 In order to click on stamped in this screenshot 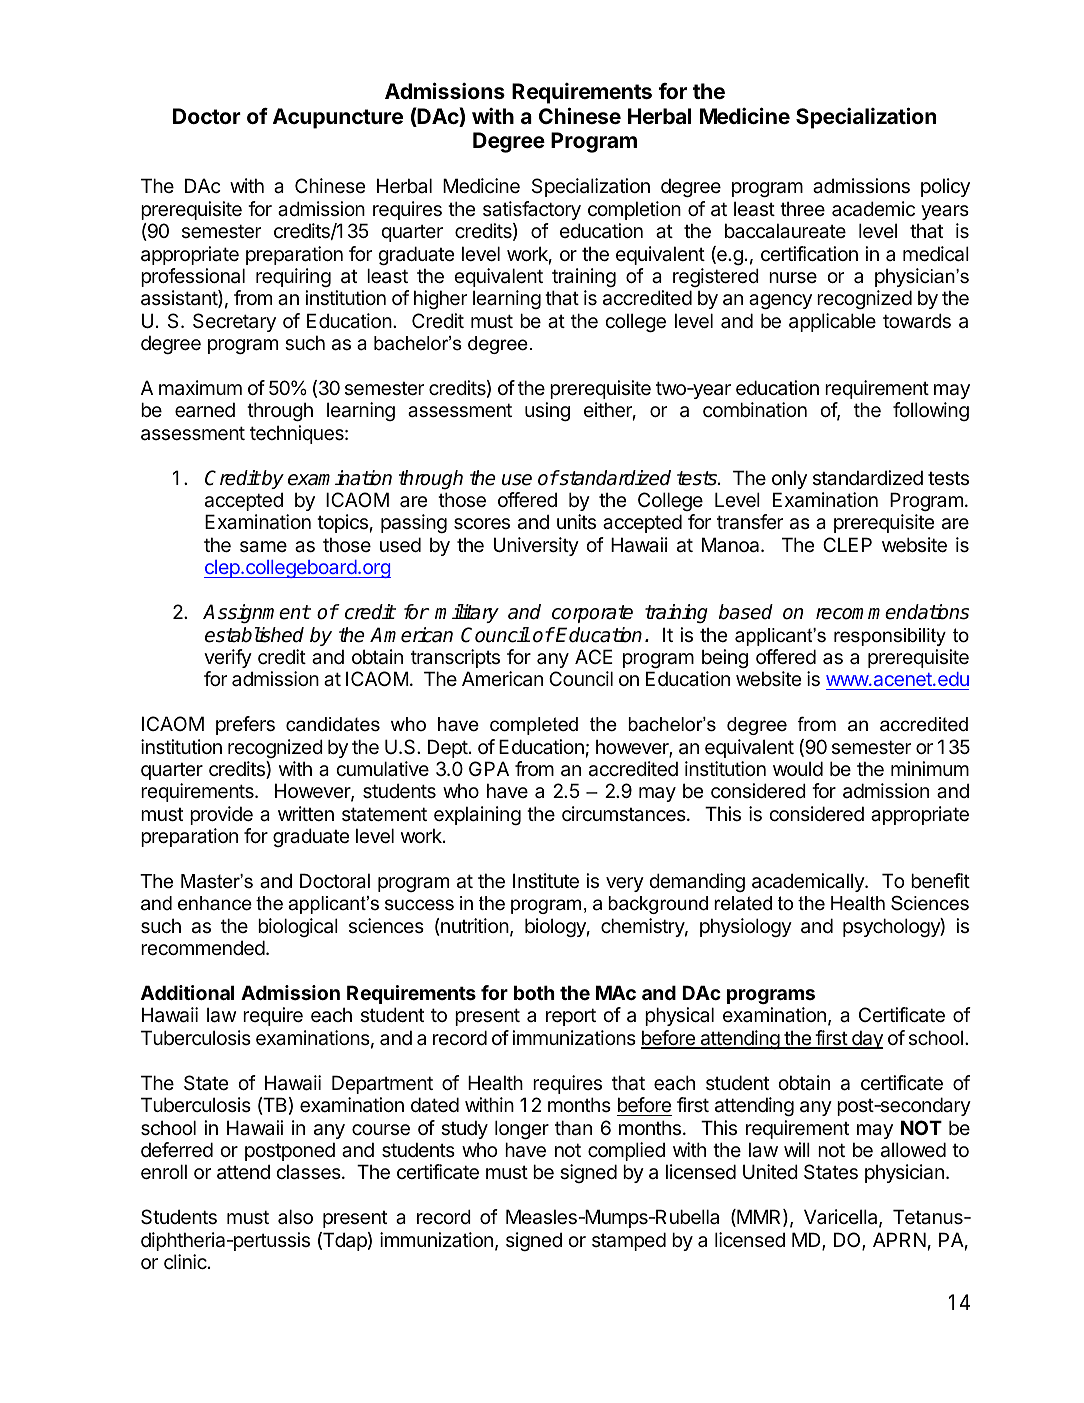, I will do `click(629, 1241)`.
